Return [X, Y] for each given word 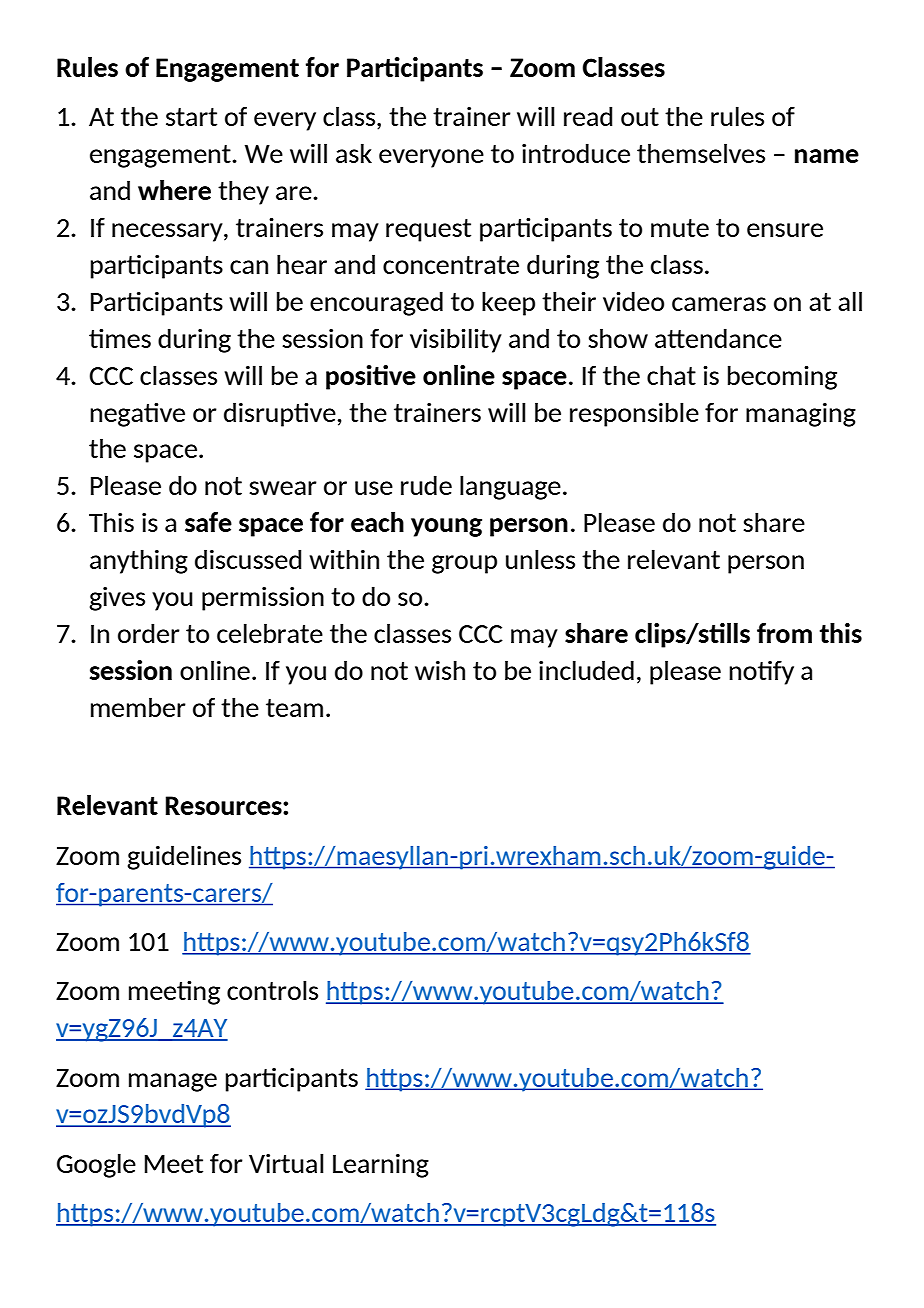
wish [440, 670]
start [191, 117]
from [784, 633]
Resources [225, 805]
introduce [576, 153]
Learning [381, 1166]
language [510, 487]
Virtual [286, 1163]
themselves [701, 153]
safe [208, 522]
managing [801, 415]
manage [173, 1082]
